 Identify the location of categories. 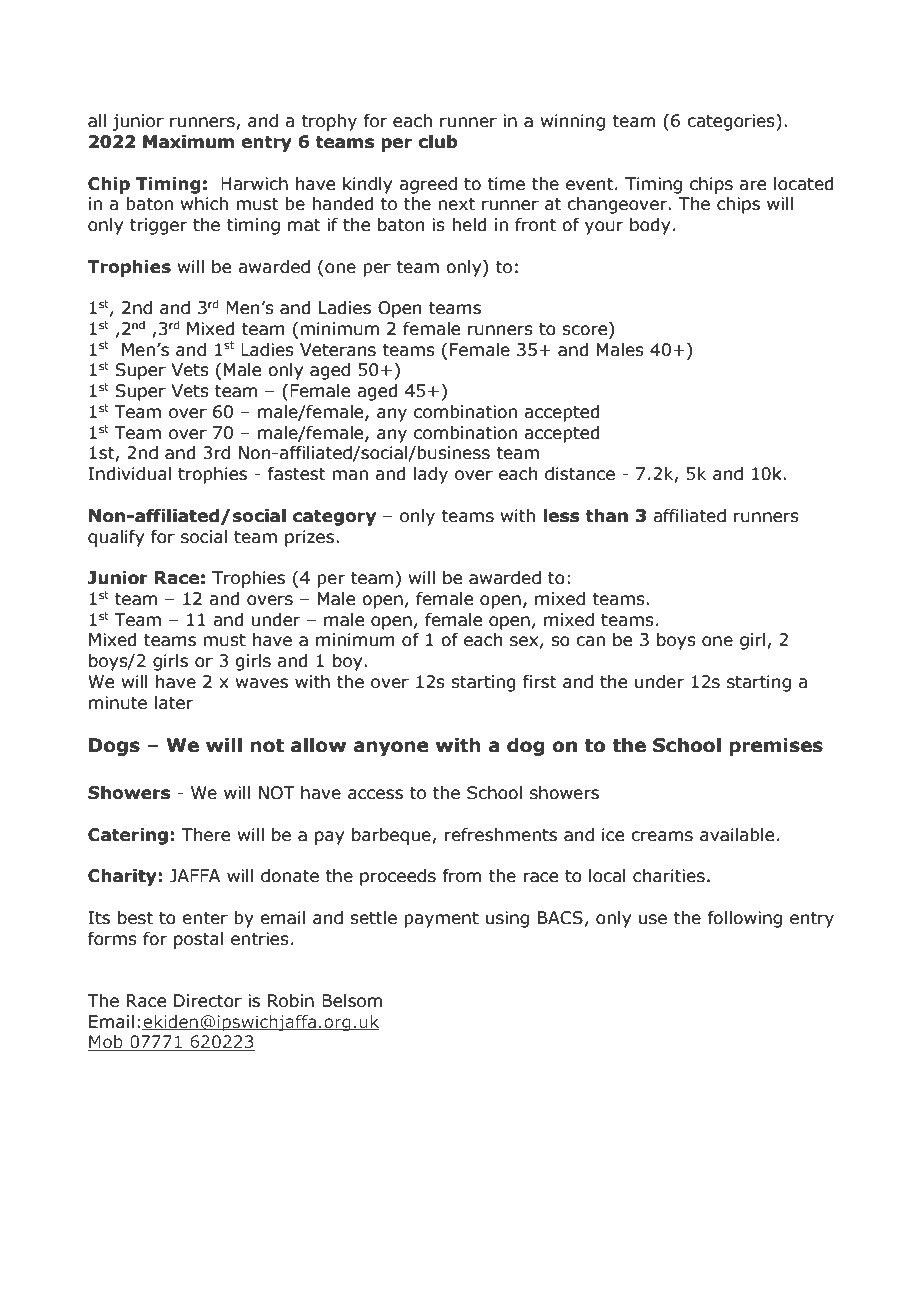
(732, 122).
